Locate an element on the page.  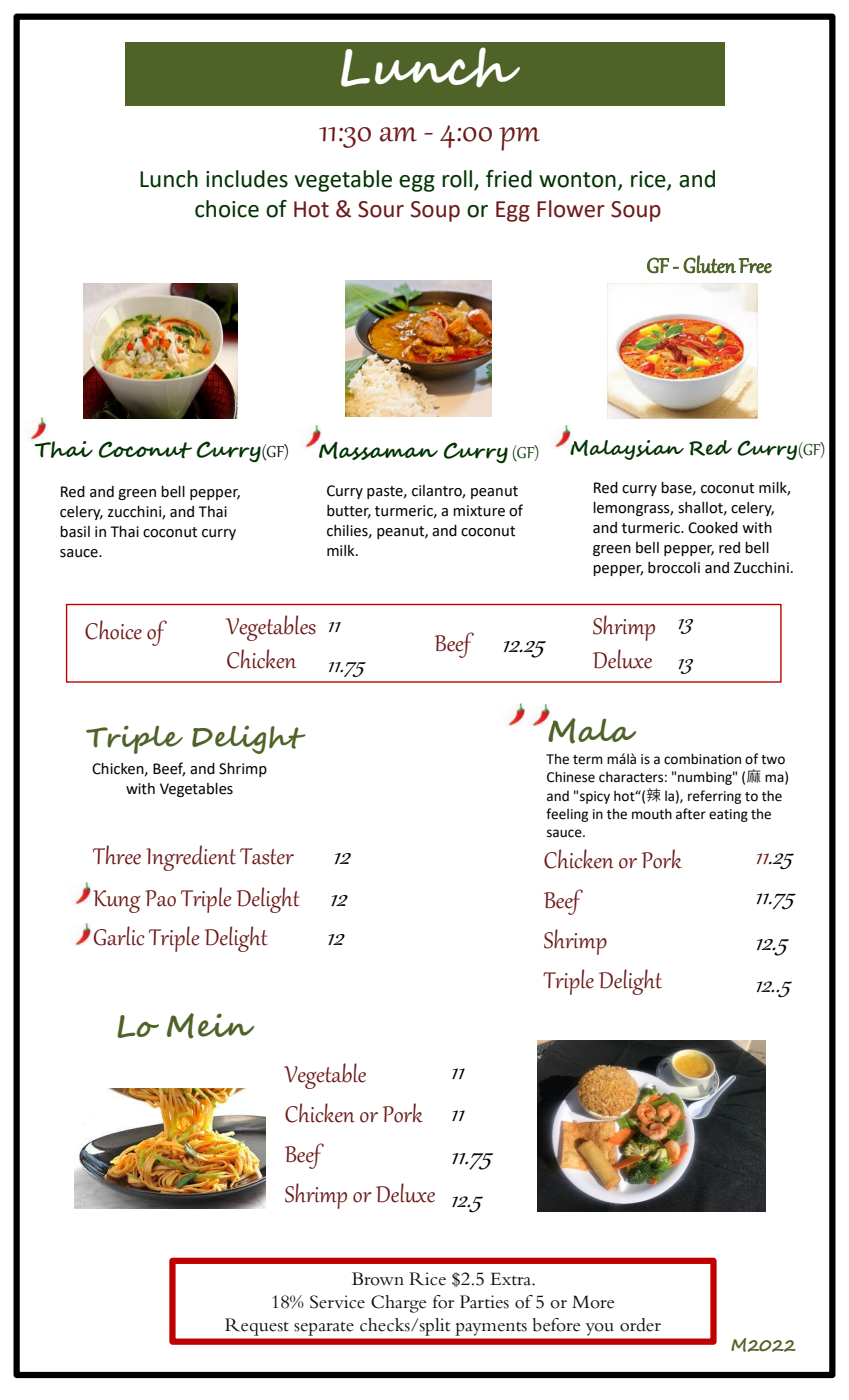
combination is located at coordinates (702, 759).
